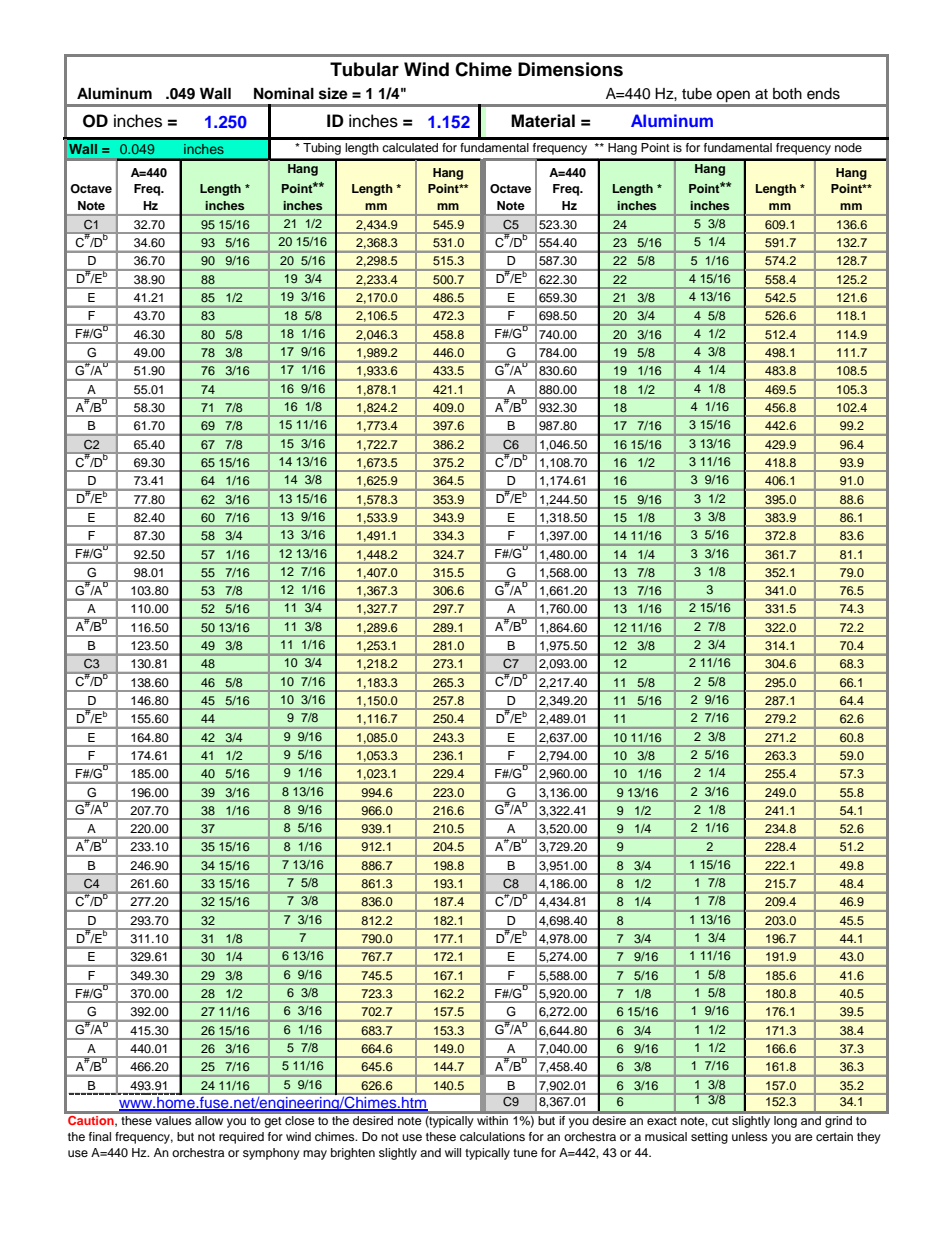  Describe the element at coordinates (241, 1138) in the screenshot. I see `required` at that location.
